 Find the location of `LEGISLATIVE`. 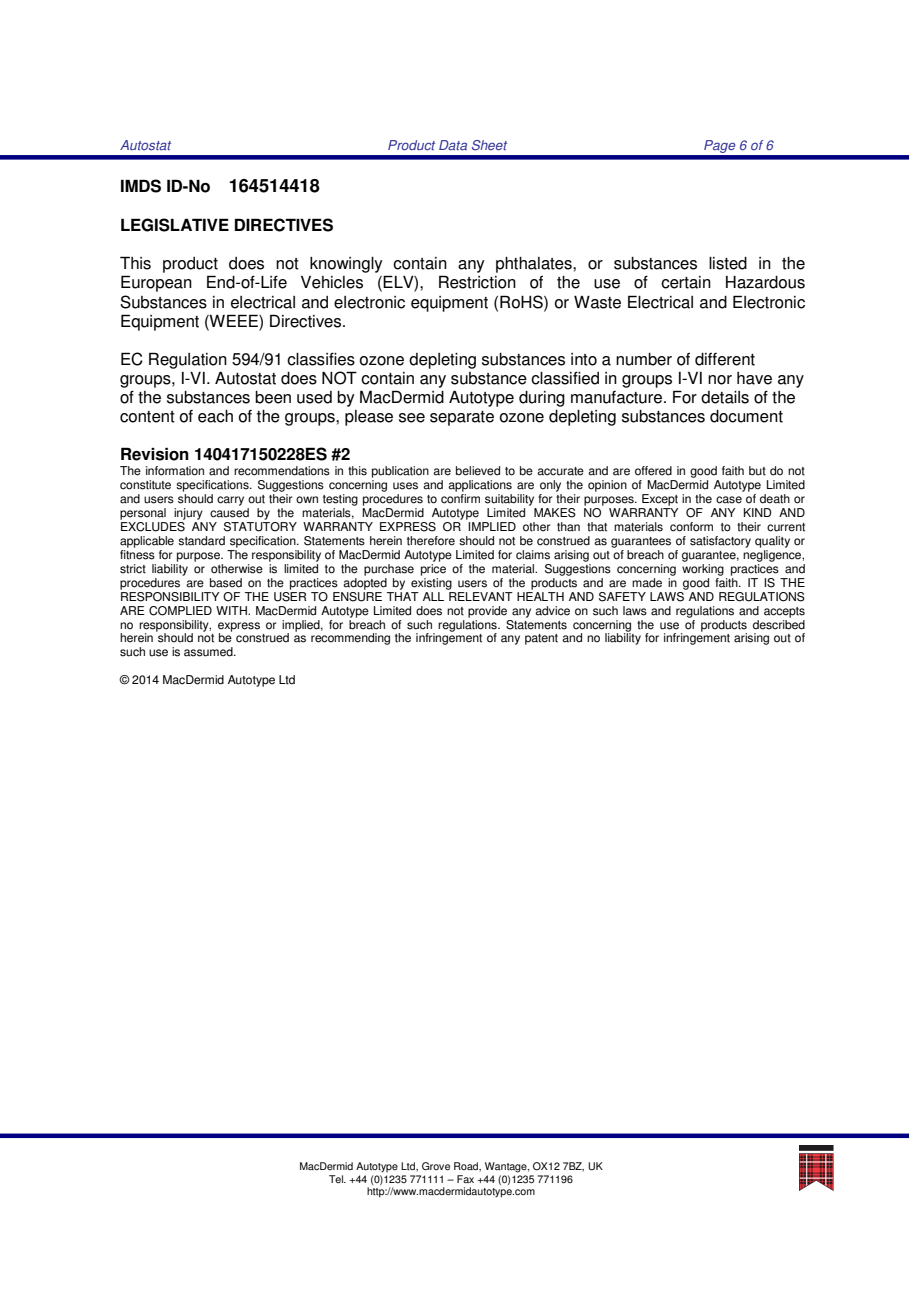

LEGISLATIVE is located at coordinates (175, 225).
